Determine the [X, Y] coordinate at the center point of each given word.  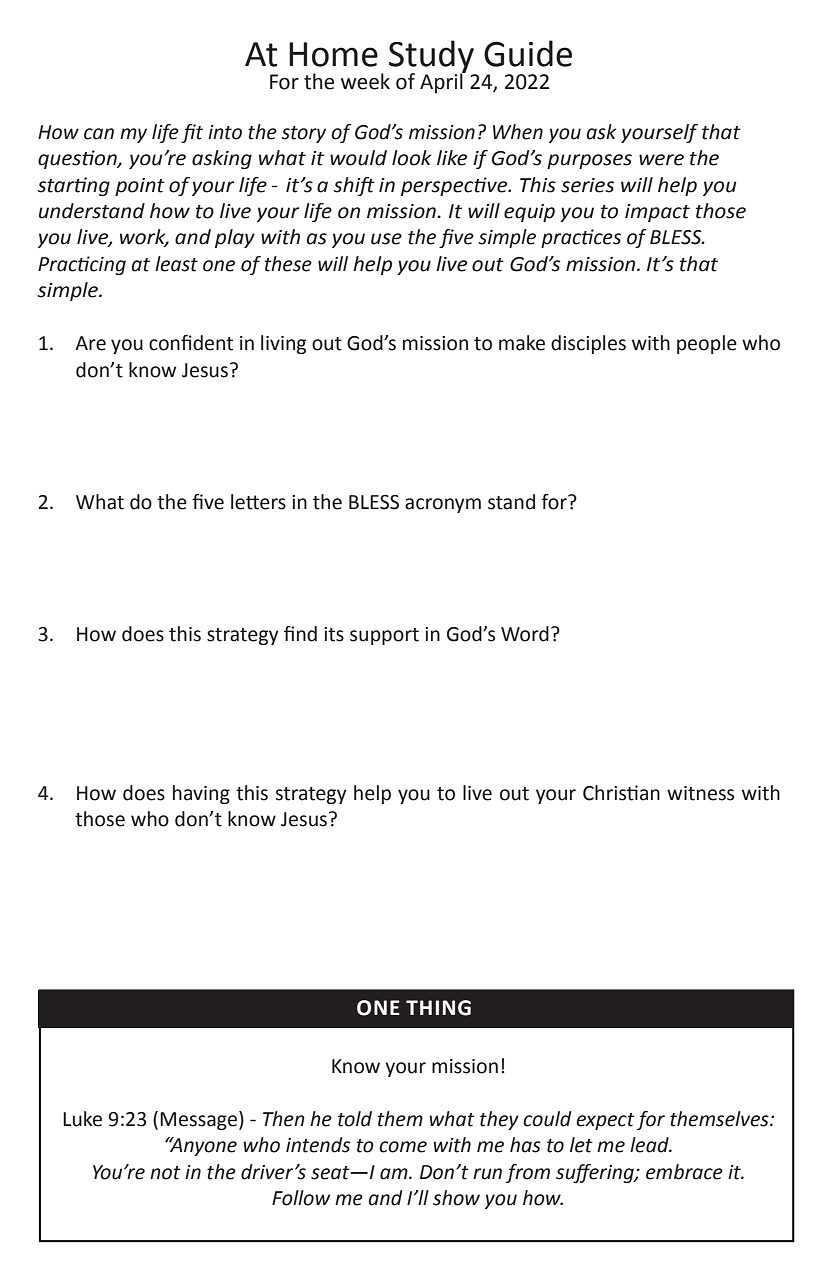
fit [192, 133]
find [300, 634]
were [661, 160]
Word [525, 634]
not [165, 1173]
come [403, 1147]
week [365, 81]
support [384, 636]
